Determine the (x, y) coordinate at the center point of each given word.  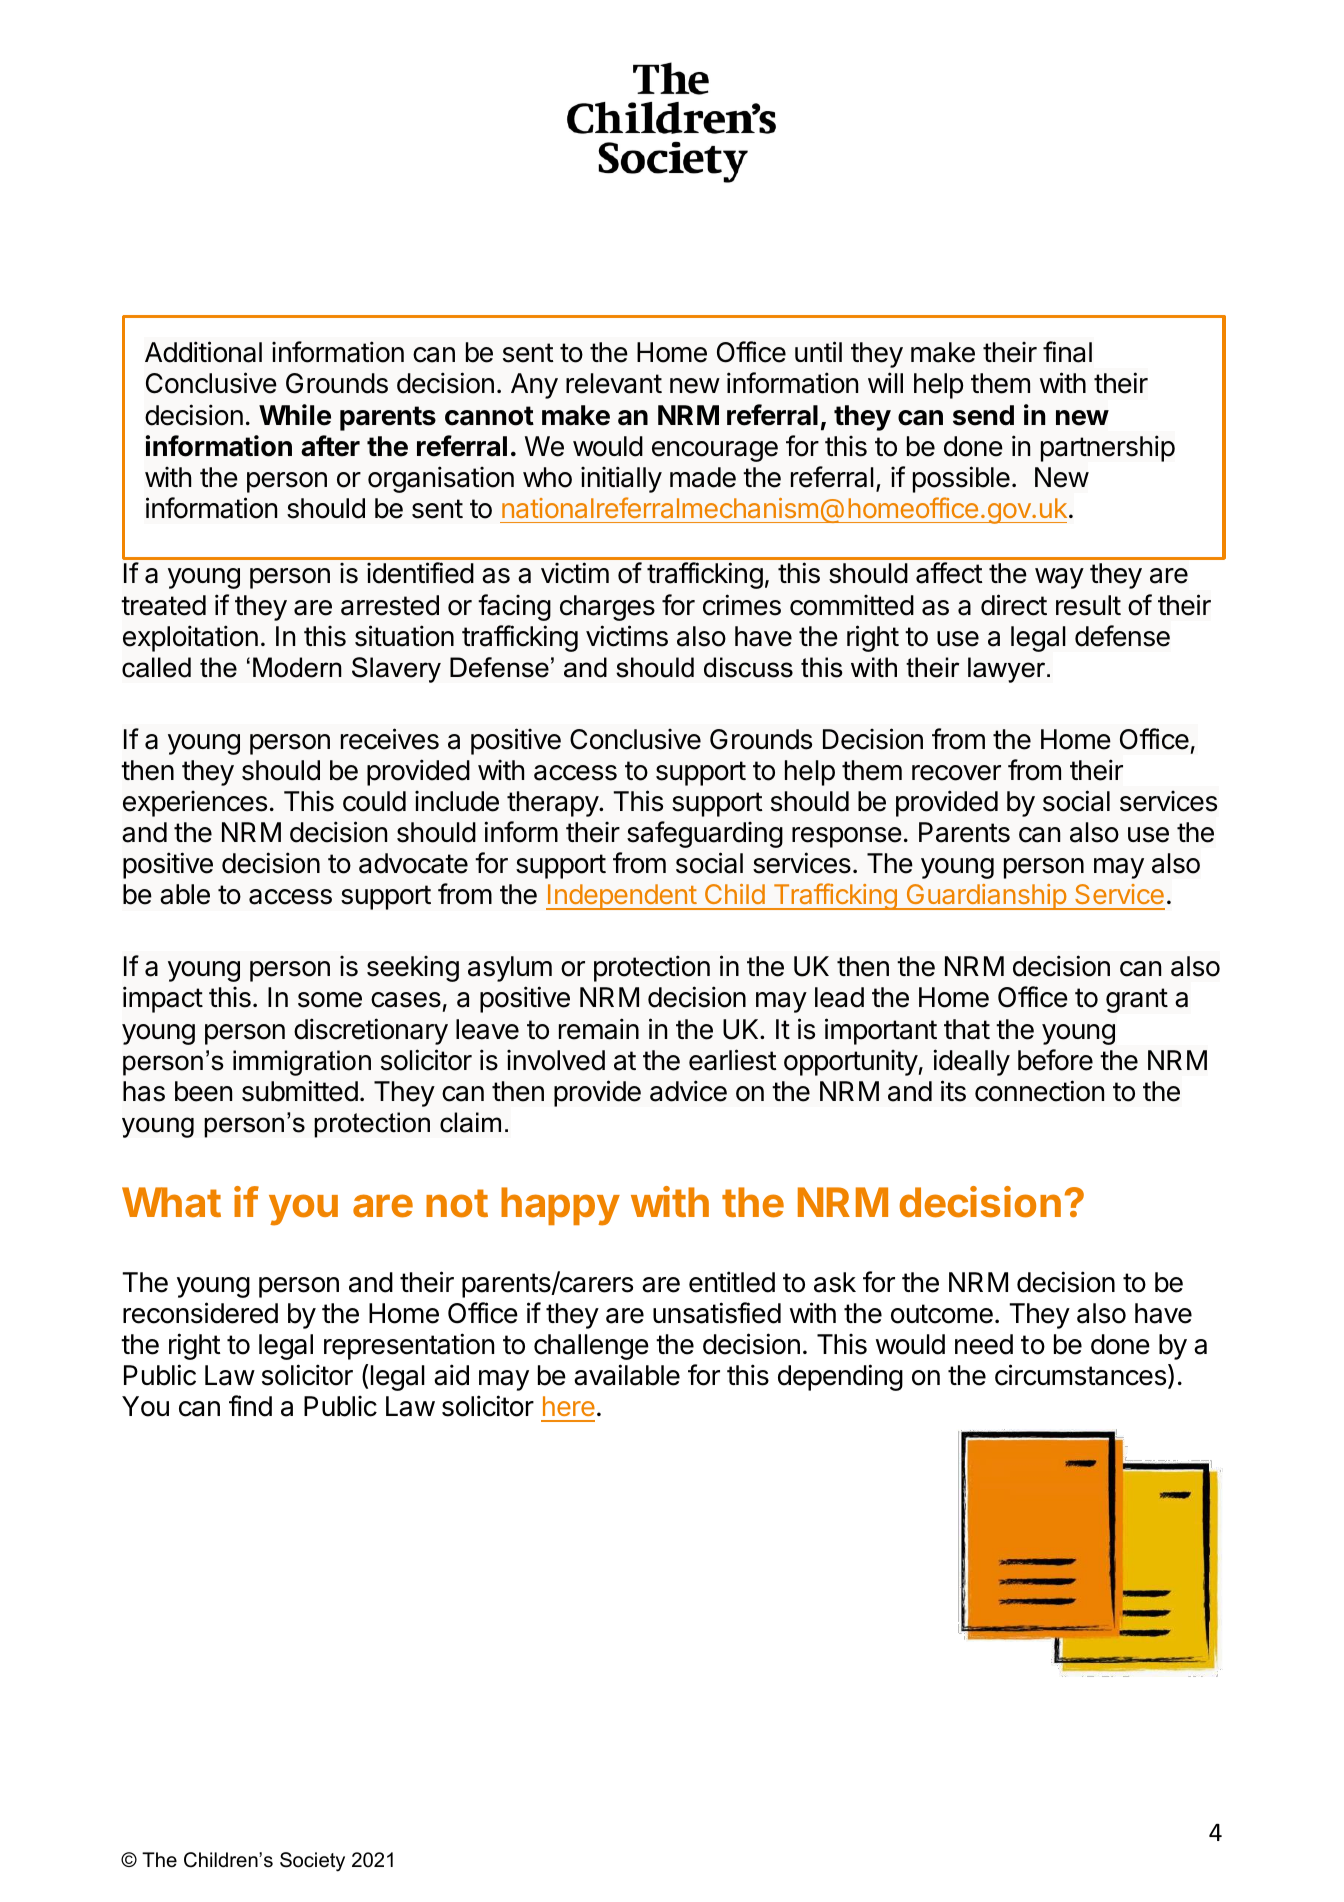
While (295, 415)
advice (688, 1091)
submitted (300, 1091)
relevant (614, 383)
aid (451, 1375)
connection (1039, 1091)
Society (312, 1862)
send (983, 415)
